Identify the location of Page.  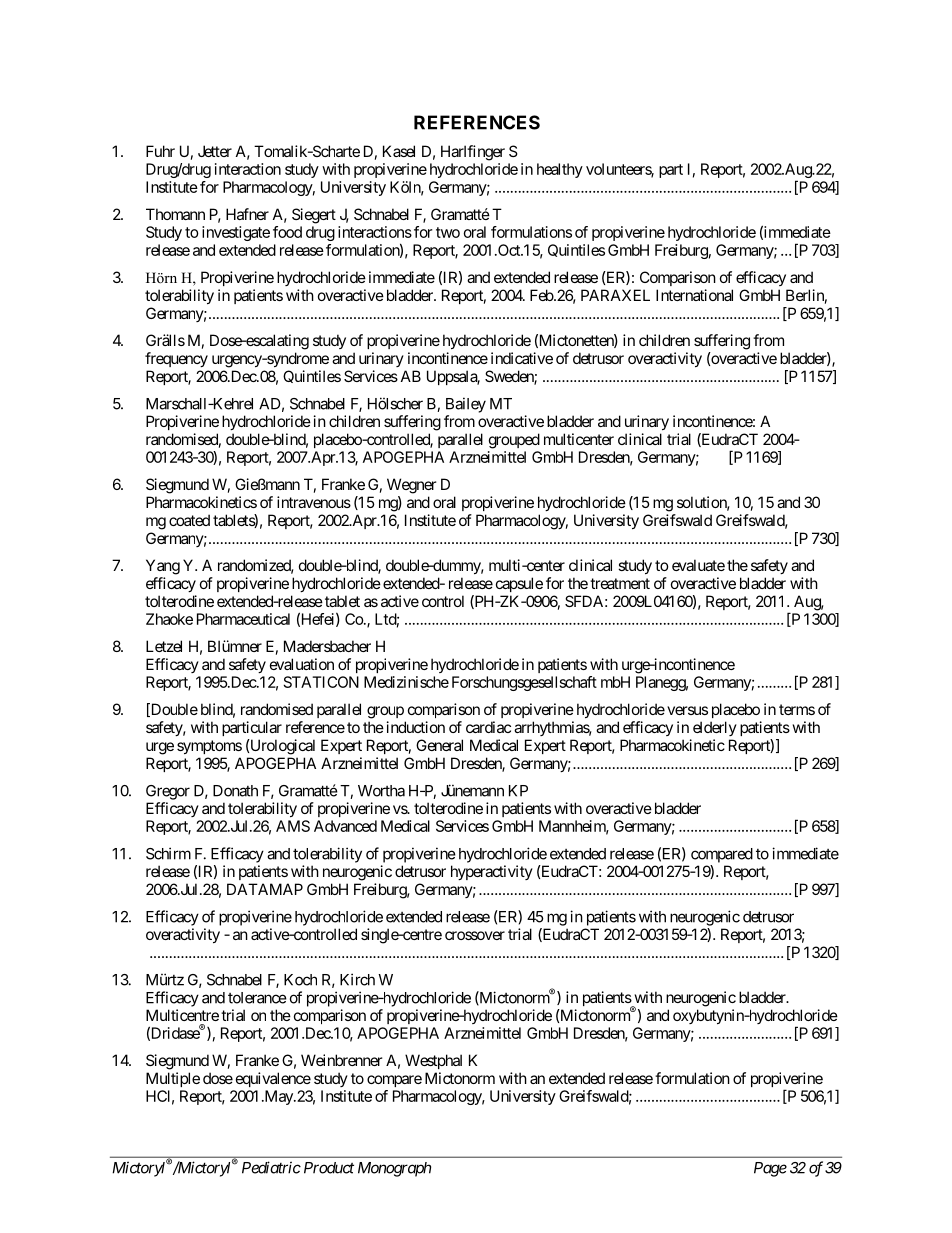
(770, 1169).
